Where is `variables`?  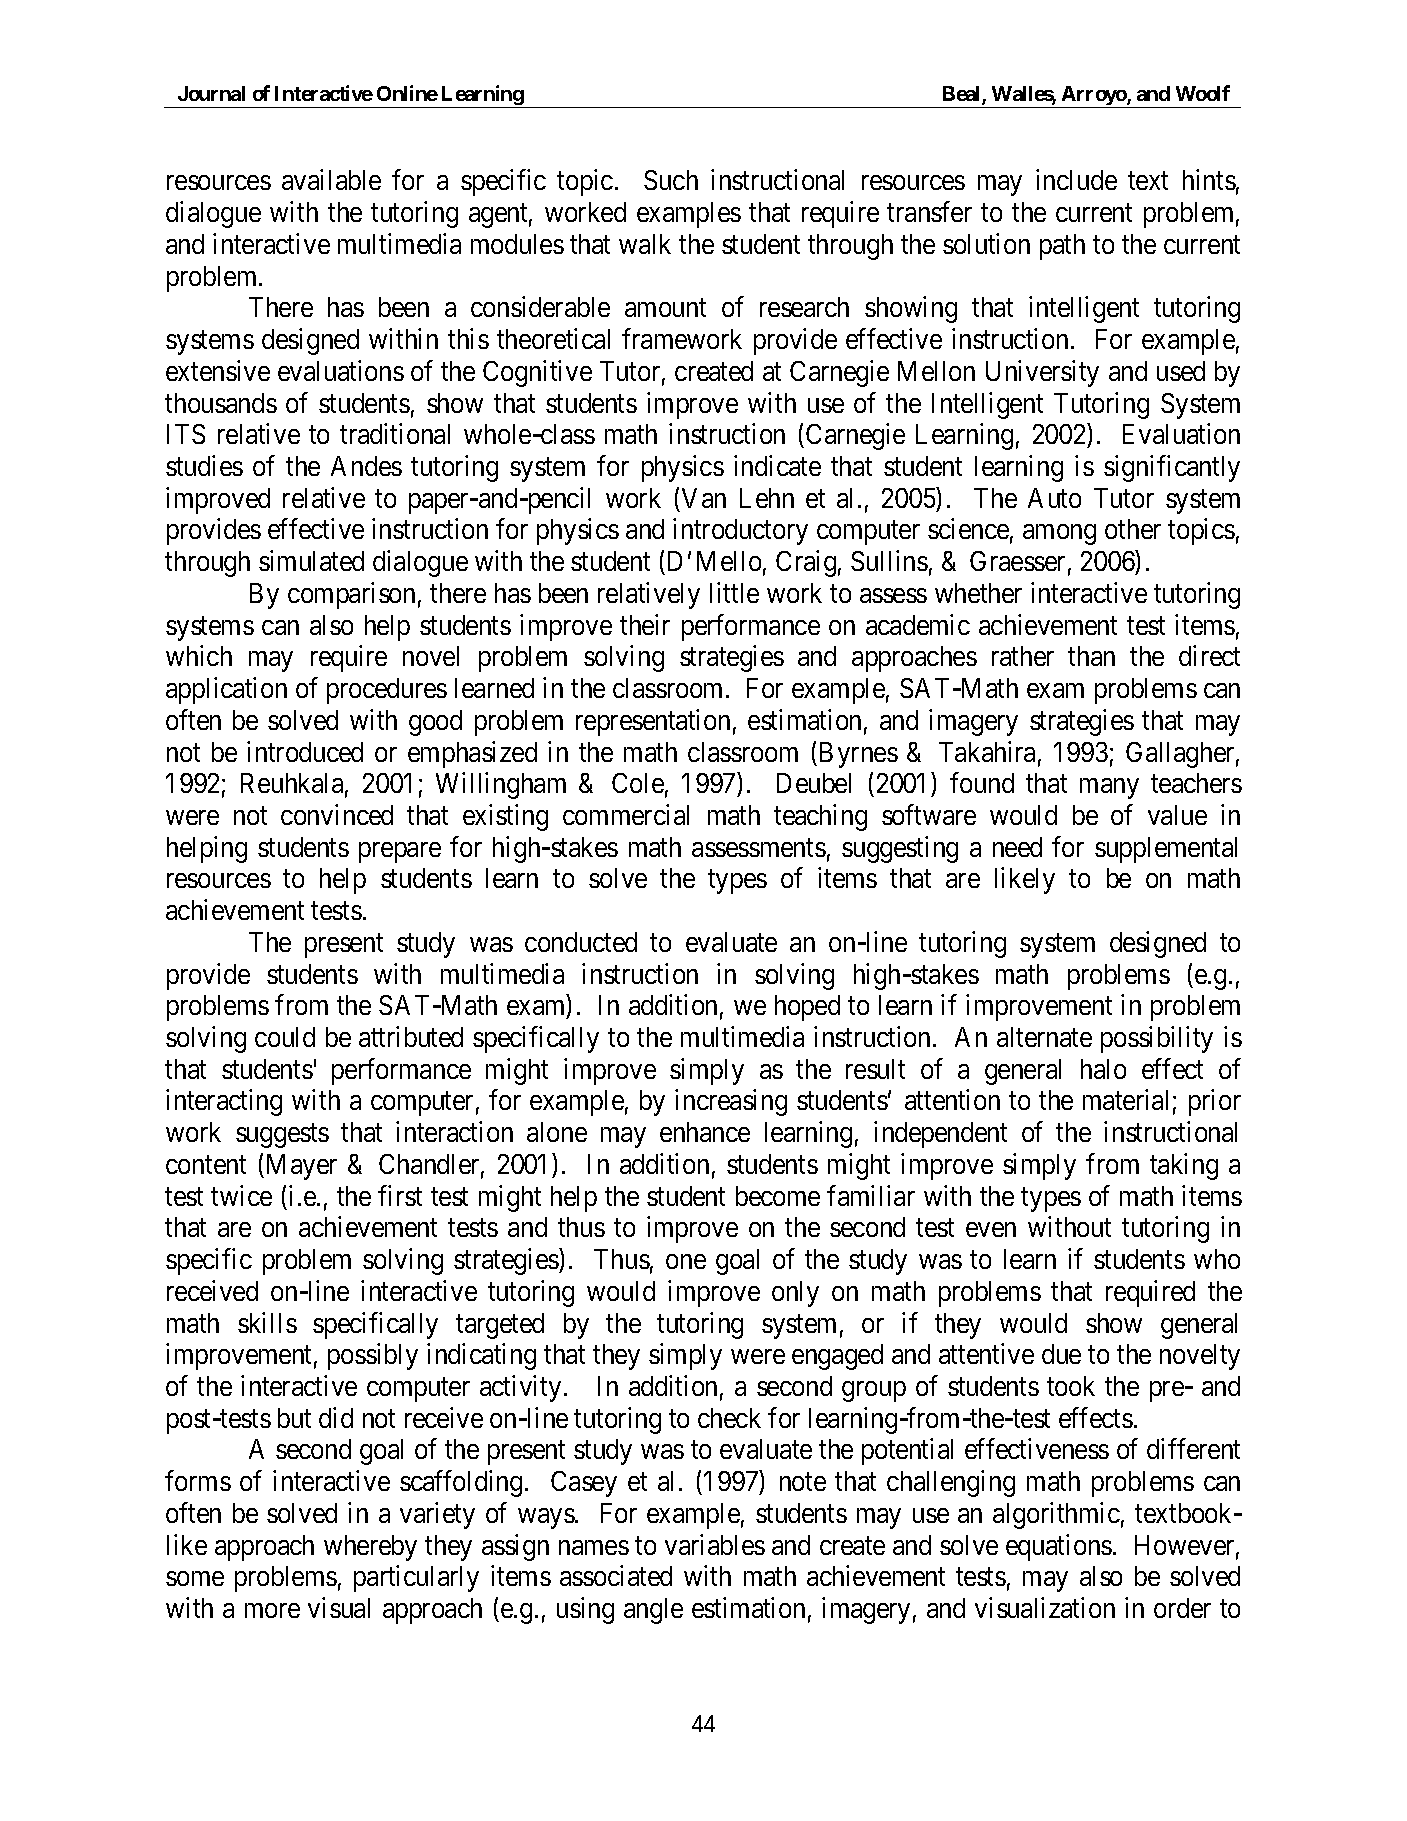 variables is located at coordinates (715, 1544).
